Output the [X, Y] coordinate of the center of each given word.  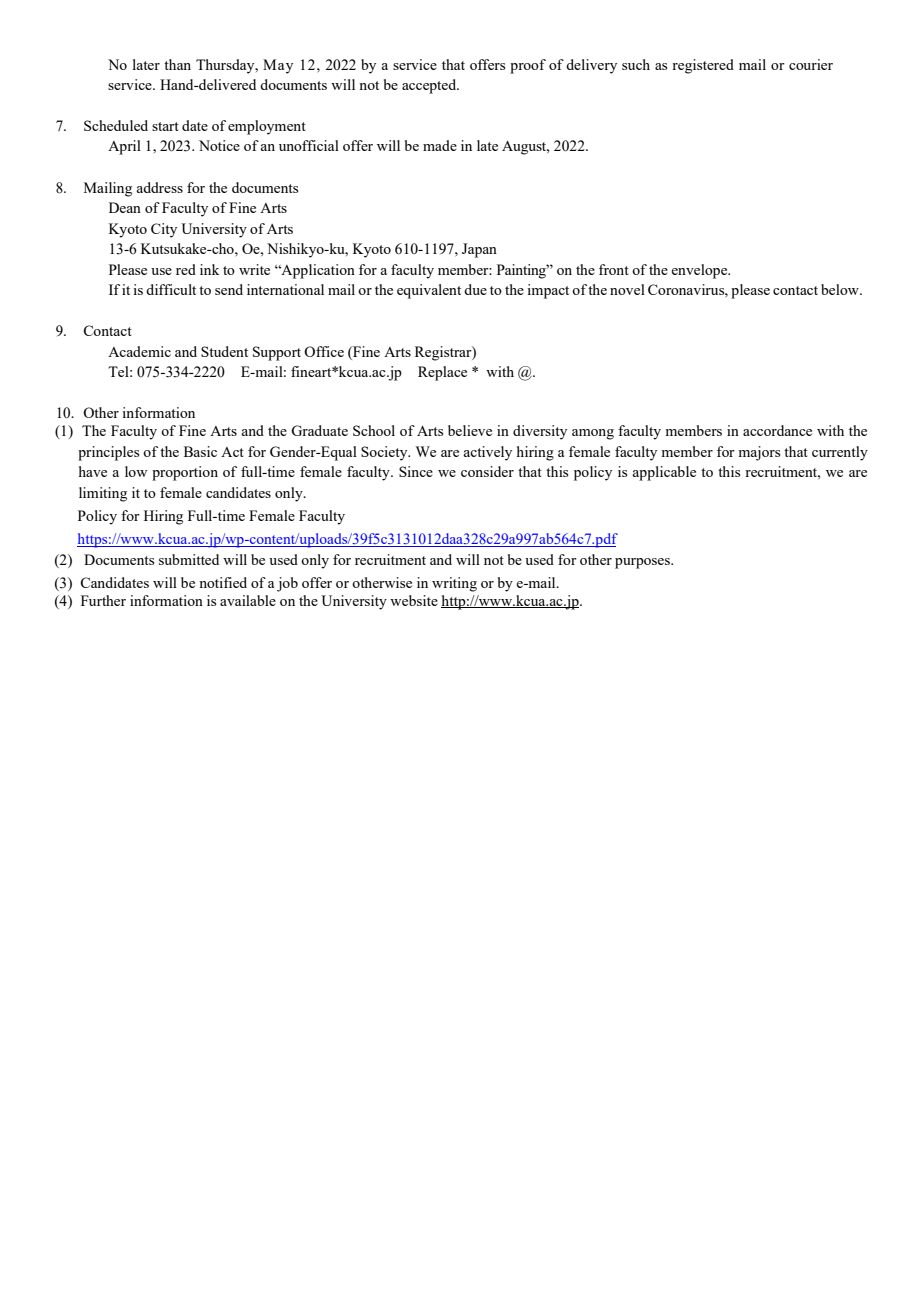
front [614, 269]
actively [487, 453]
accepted [430, 86]
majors [759, 453]
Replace [442, 373]
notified [223, 582]
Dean [125, 207]
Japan [479, 250]
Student [224, 351]
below [841, 289]
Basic [200, 451]
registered [703, 66]
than [177, 64]
